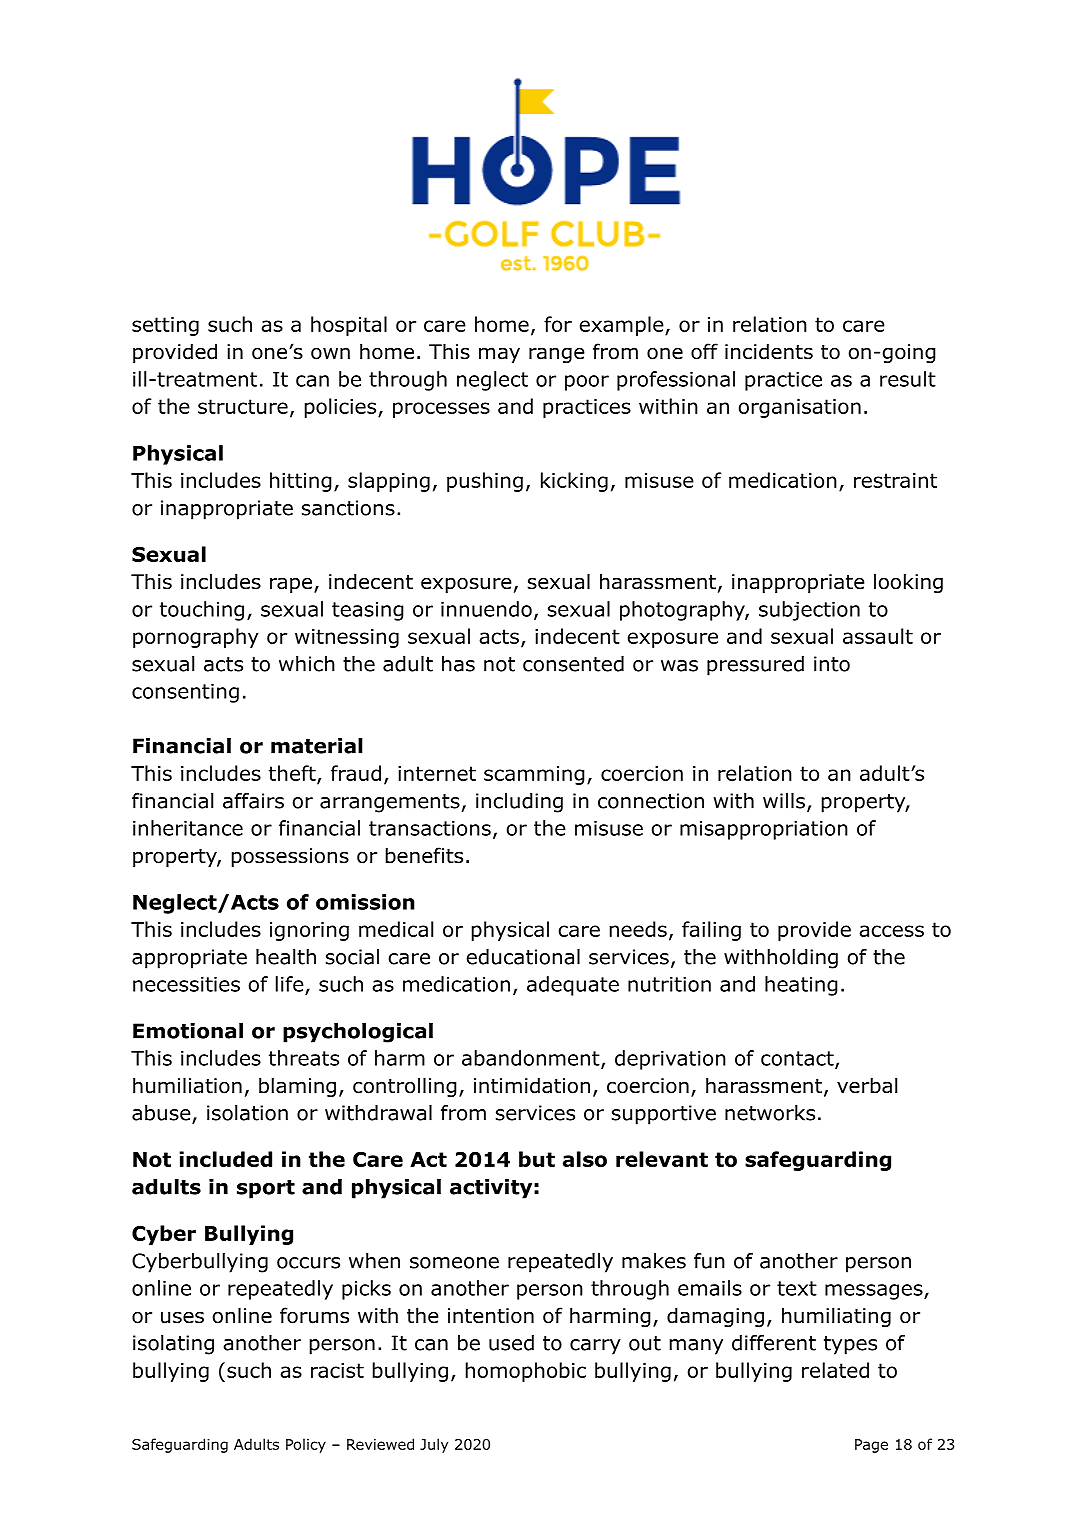 The image size is (1088, 1537). Describe the element at coordinates (290, 857) in the screenshot. I see `possessions` at that location.
